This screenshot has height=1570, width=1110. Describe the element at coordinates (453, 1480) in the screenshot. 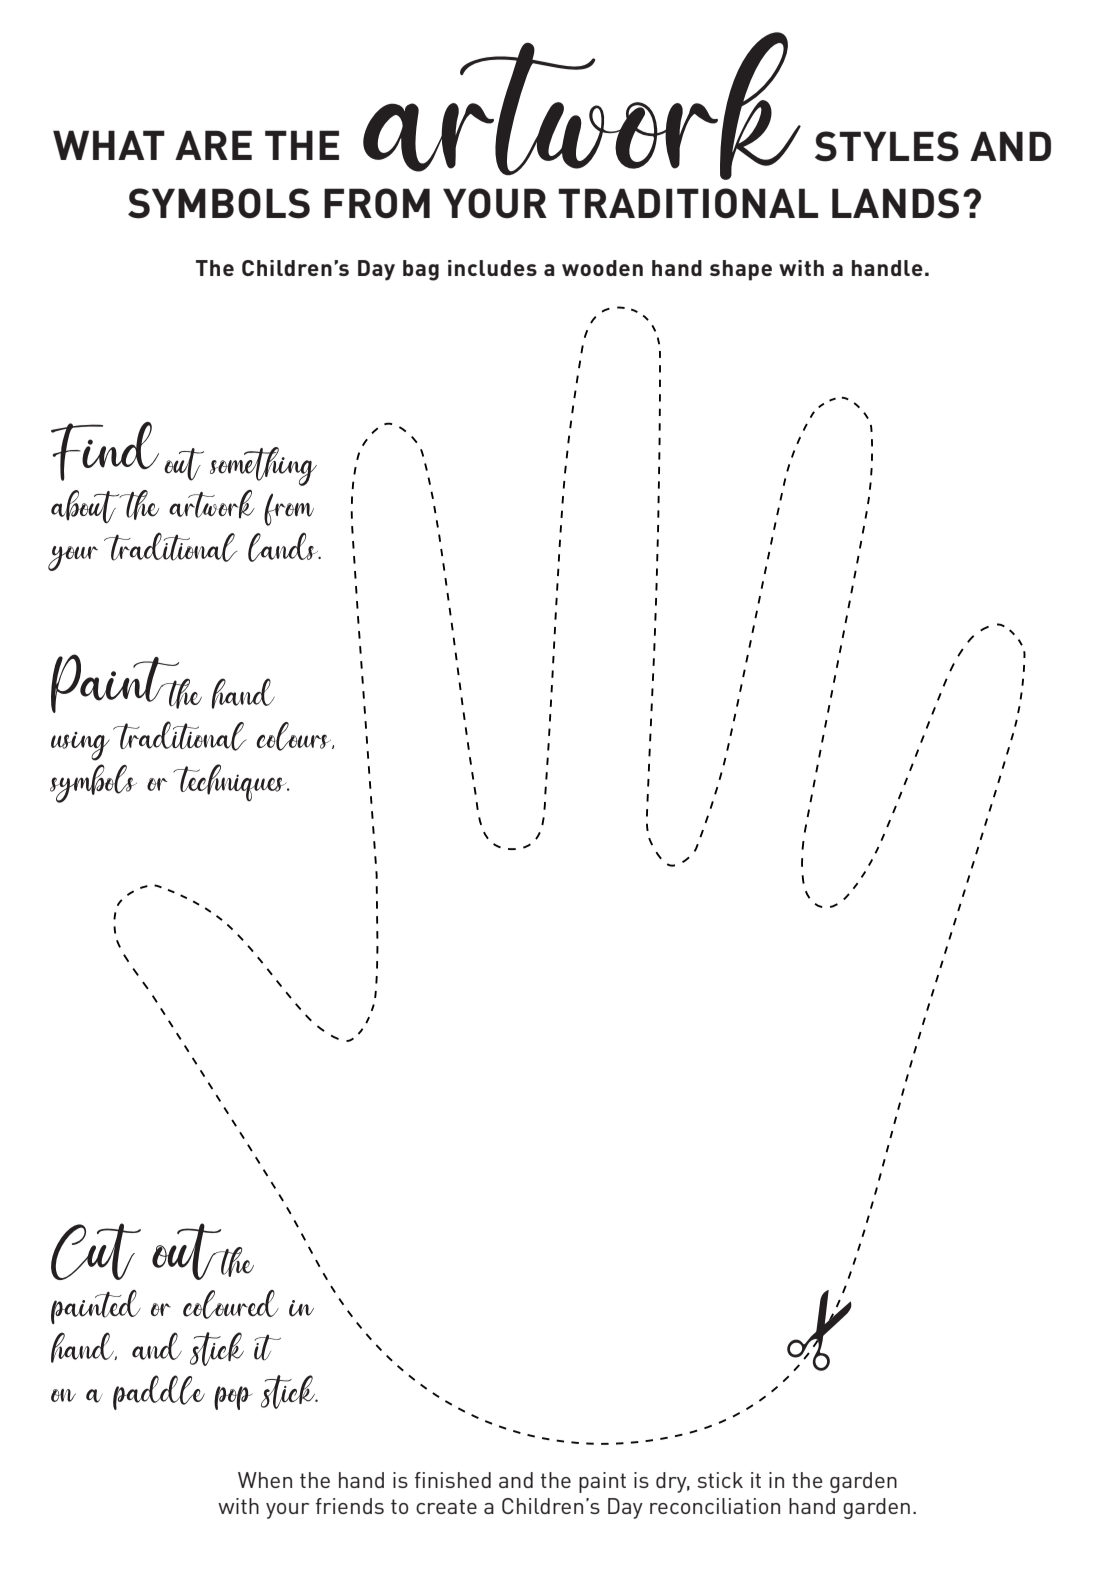

I see `finished` at that location.
